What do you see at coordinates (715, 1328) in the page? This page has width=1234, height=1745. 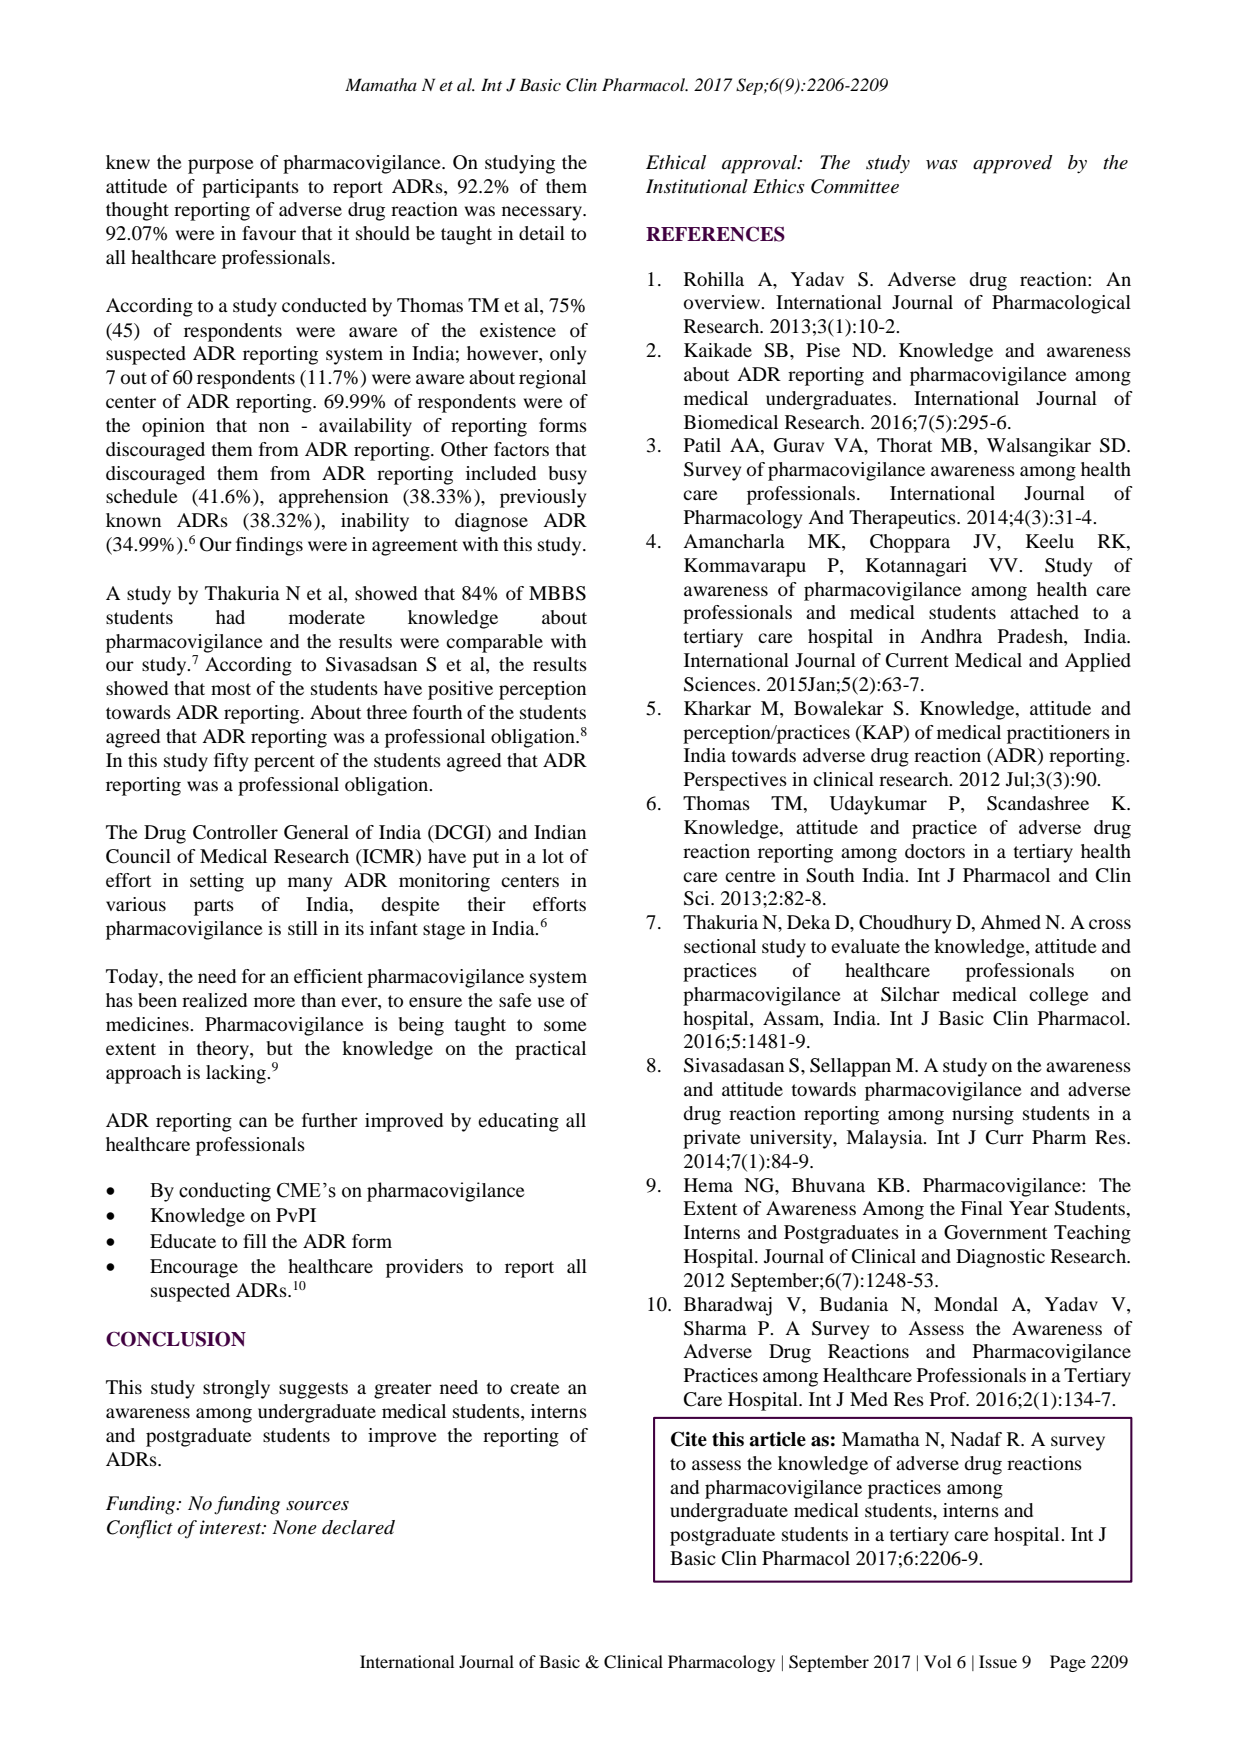 I see `Sharma` at bounding box center [715, 1328].
